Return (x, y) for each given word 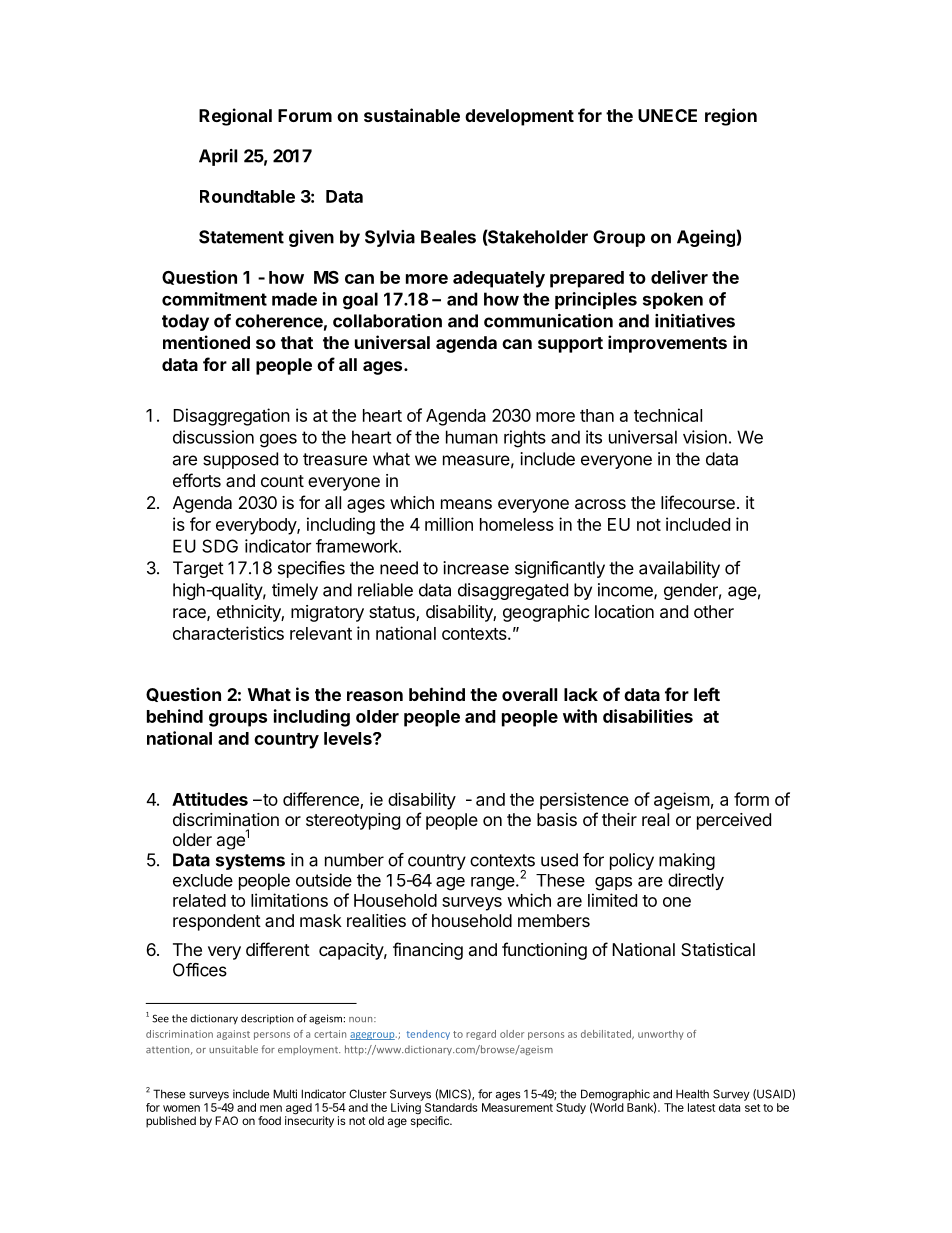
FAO (226, 1120)
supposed (240, 460)
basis (557, 819)
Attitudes (210, 799)
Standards (451, 1107)
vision (705, 437)
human (472, 437)
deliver (679, 277)
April (218, 157)
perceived (734, 821)
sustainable (412, 115)
